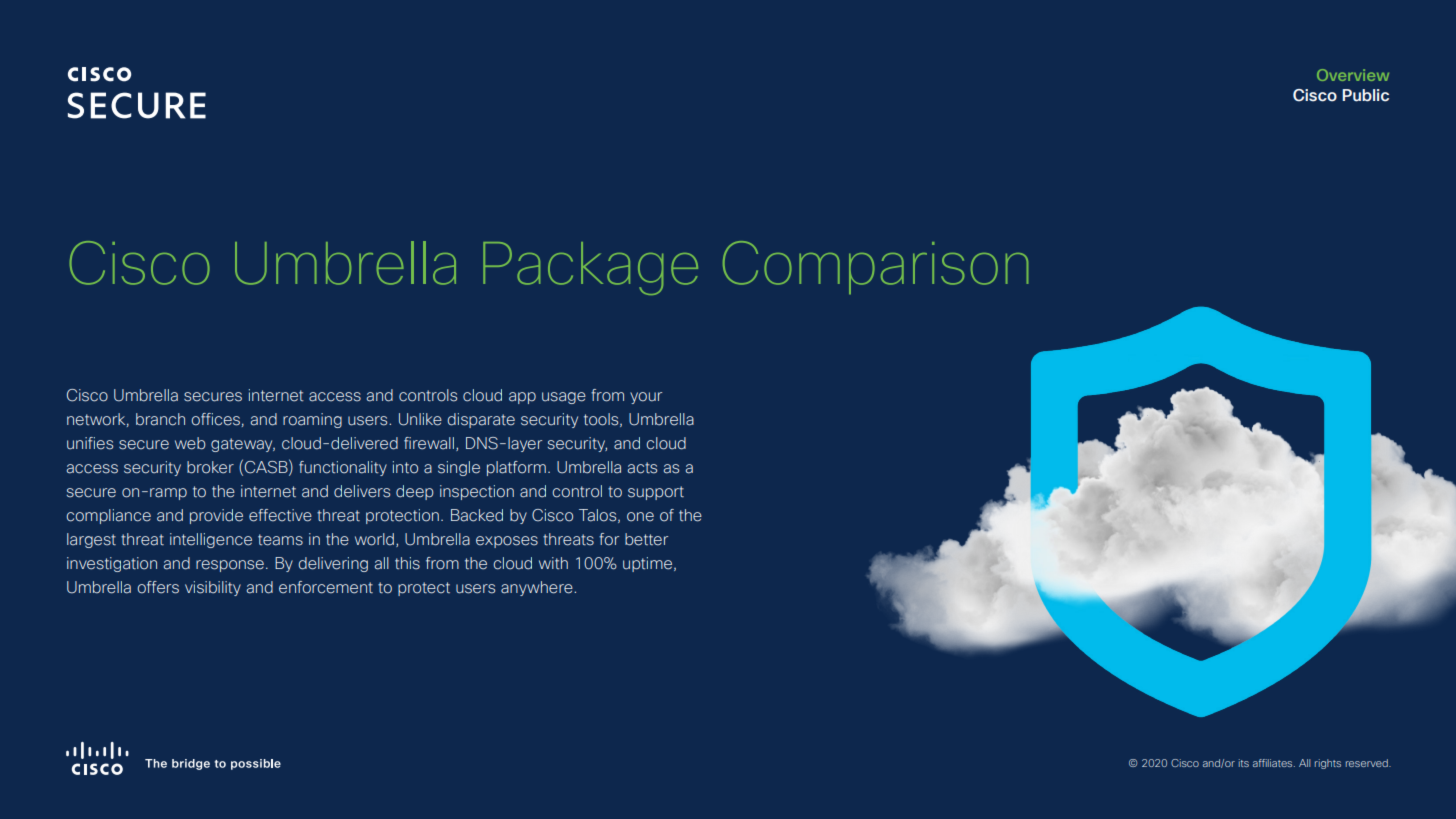 This screenshot has width=1456, height=819. Describe the element at coordinates (1353, 75) in the screenshot. I see `Overview` at that location.
